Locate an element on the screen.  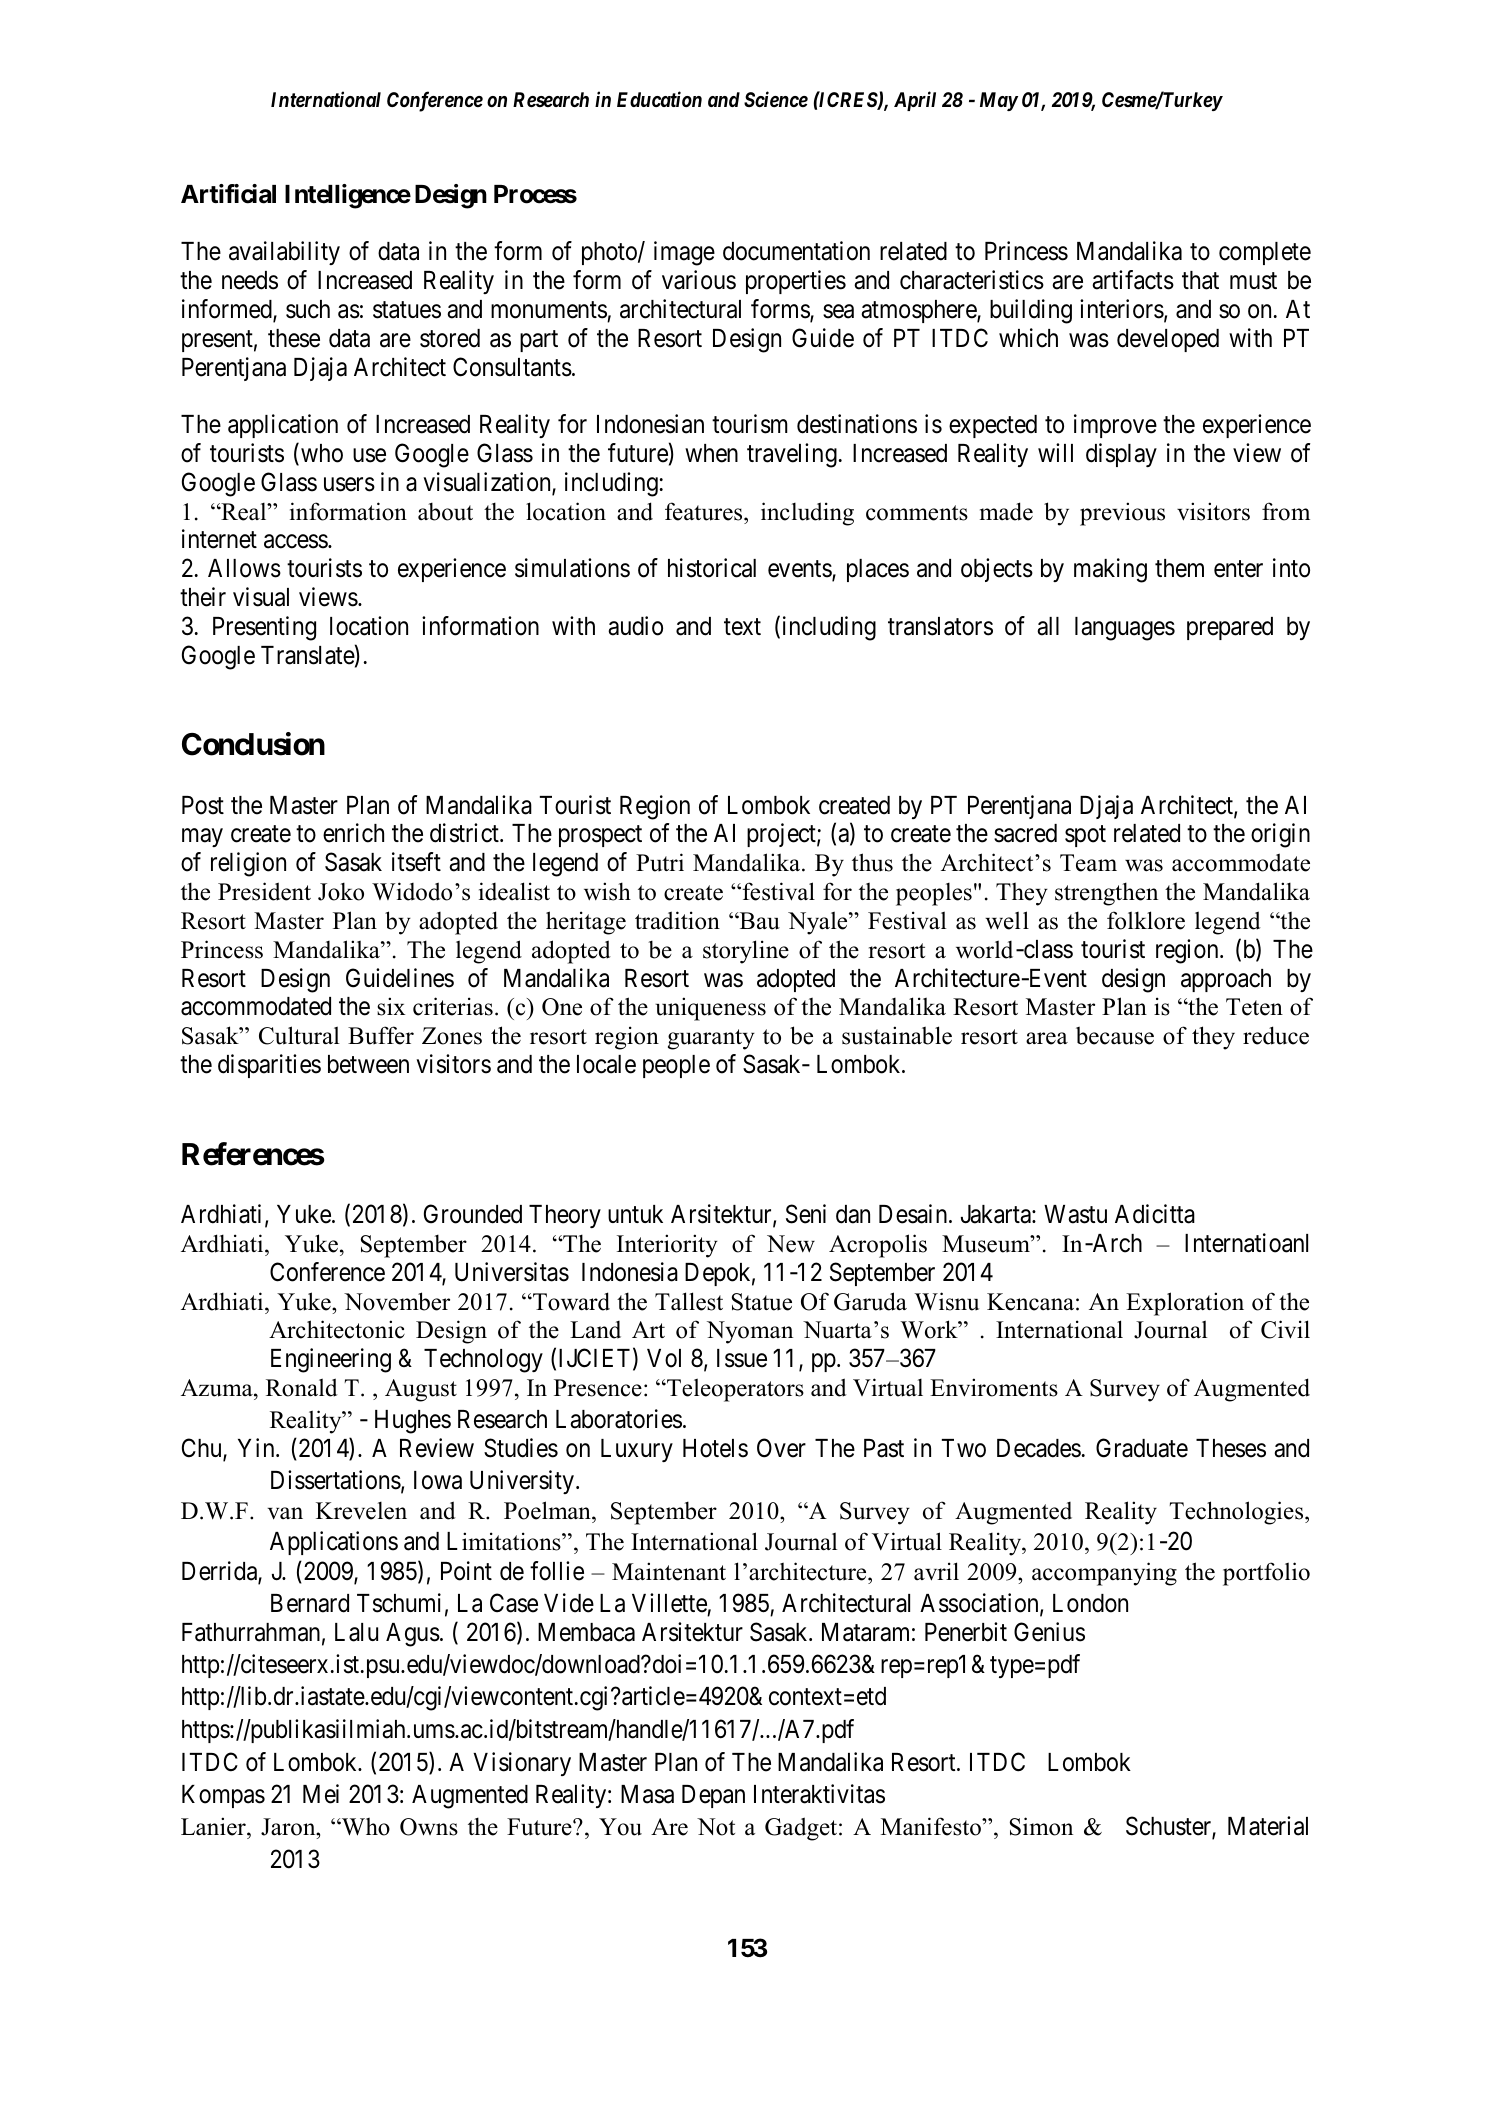
Not is located at coordinates (716, 1827).
